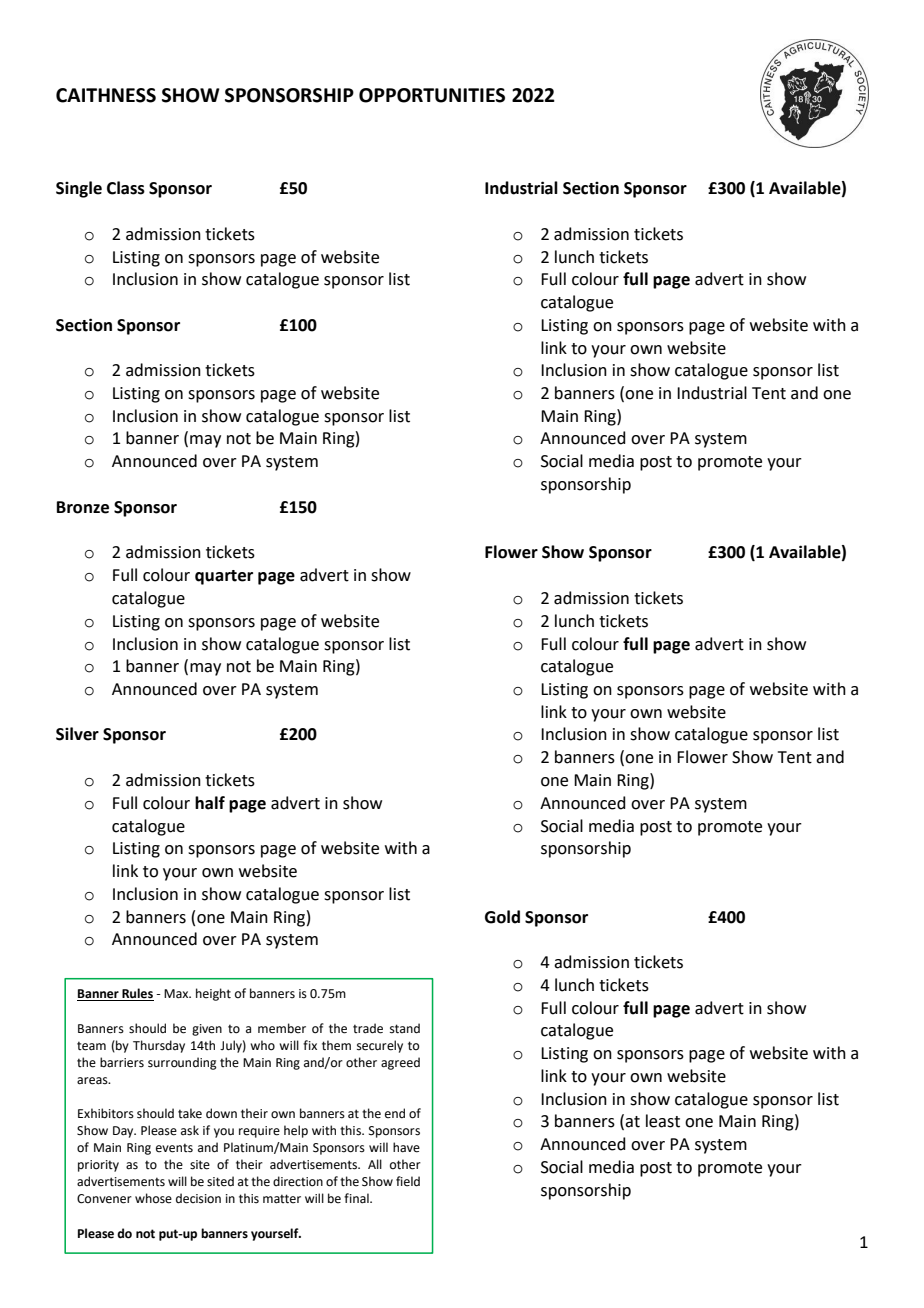 The image size is (924, 1308). What do you see at coordinates (210, 803) in the screenshot?
I see `half` at bounding box center [210, 803].
